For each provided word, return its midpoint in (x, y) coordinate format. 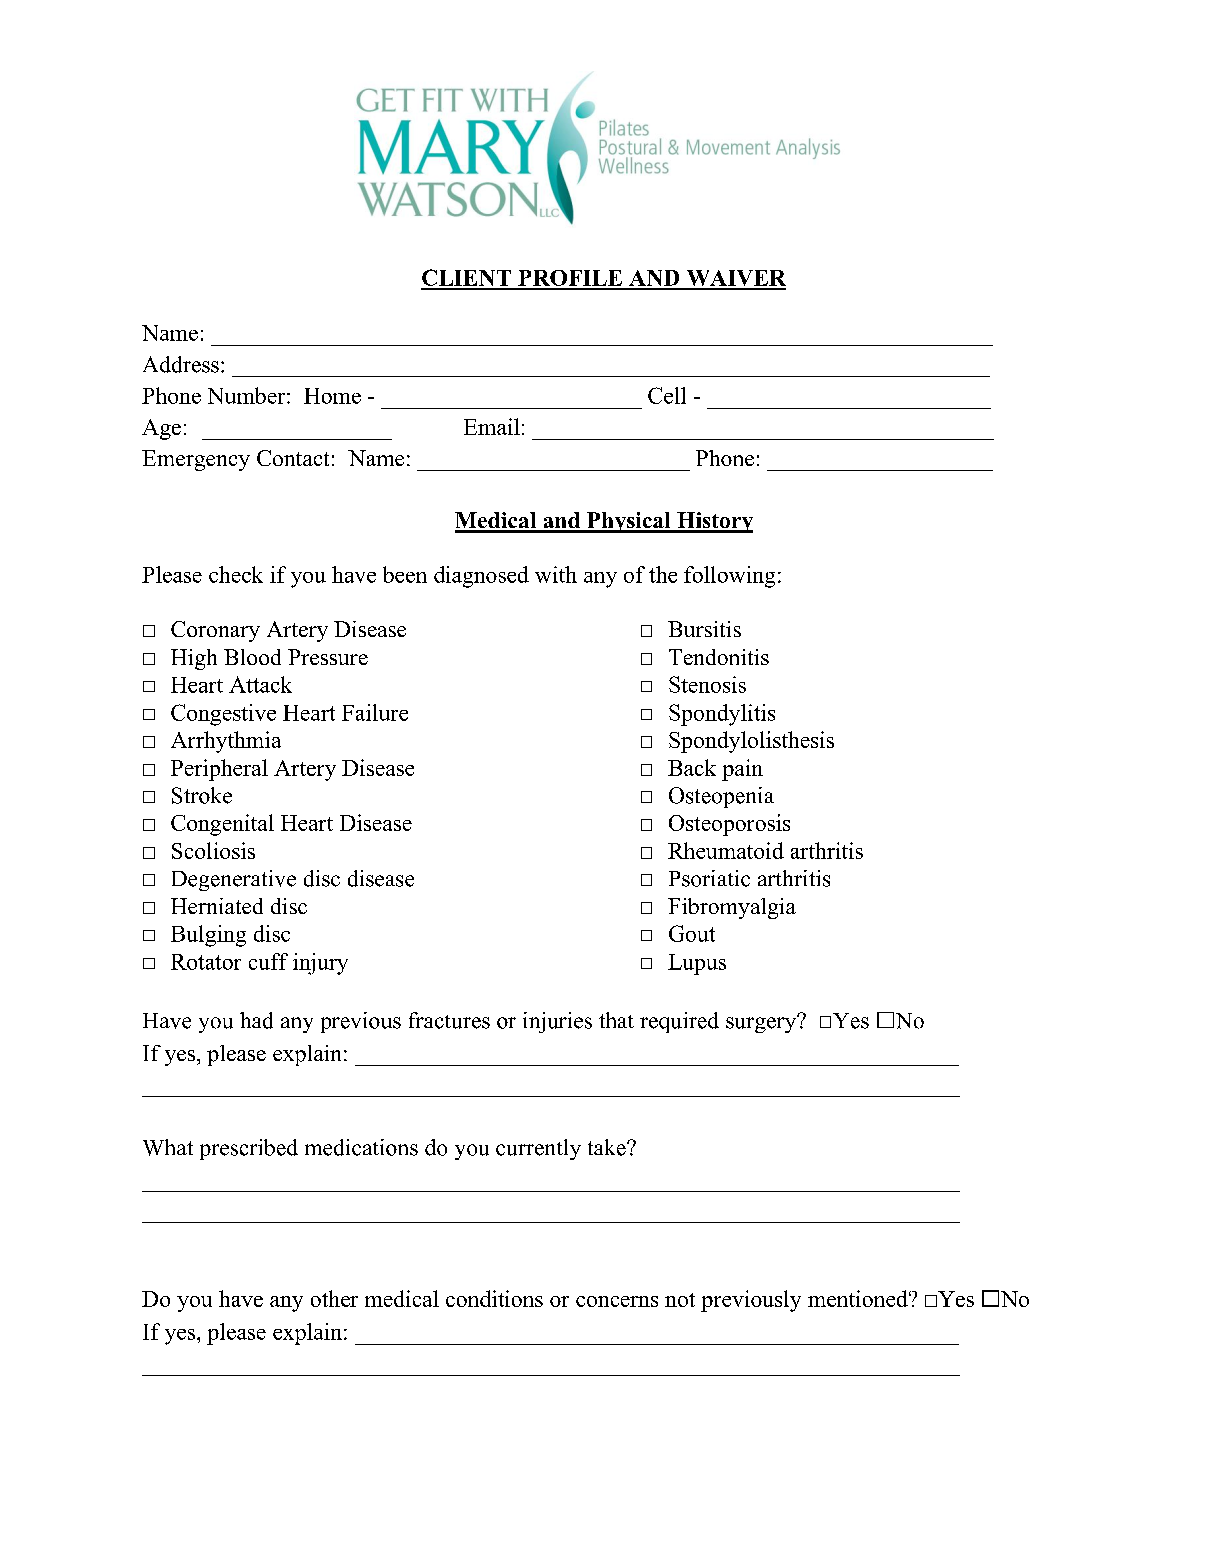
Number (248, 395)
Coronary (215, 631)
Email (492, 426)
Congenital (222, 825)
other (334, 1298)
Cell (667, 395)
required (679, 1022)
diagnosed (481, 577)
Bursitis (704, 629)
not (680, 1300)
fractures (449, 1020)
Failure (375, 712)
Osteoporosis (729, 825)
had (256, 1020)
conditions (494, 1298)
